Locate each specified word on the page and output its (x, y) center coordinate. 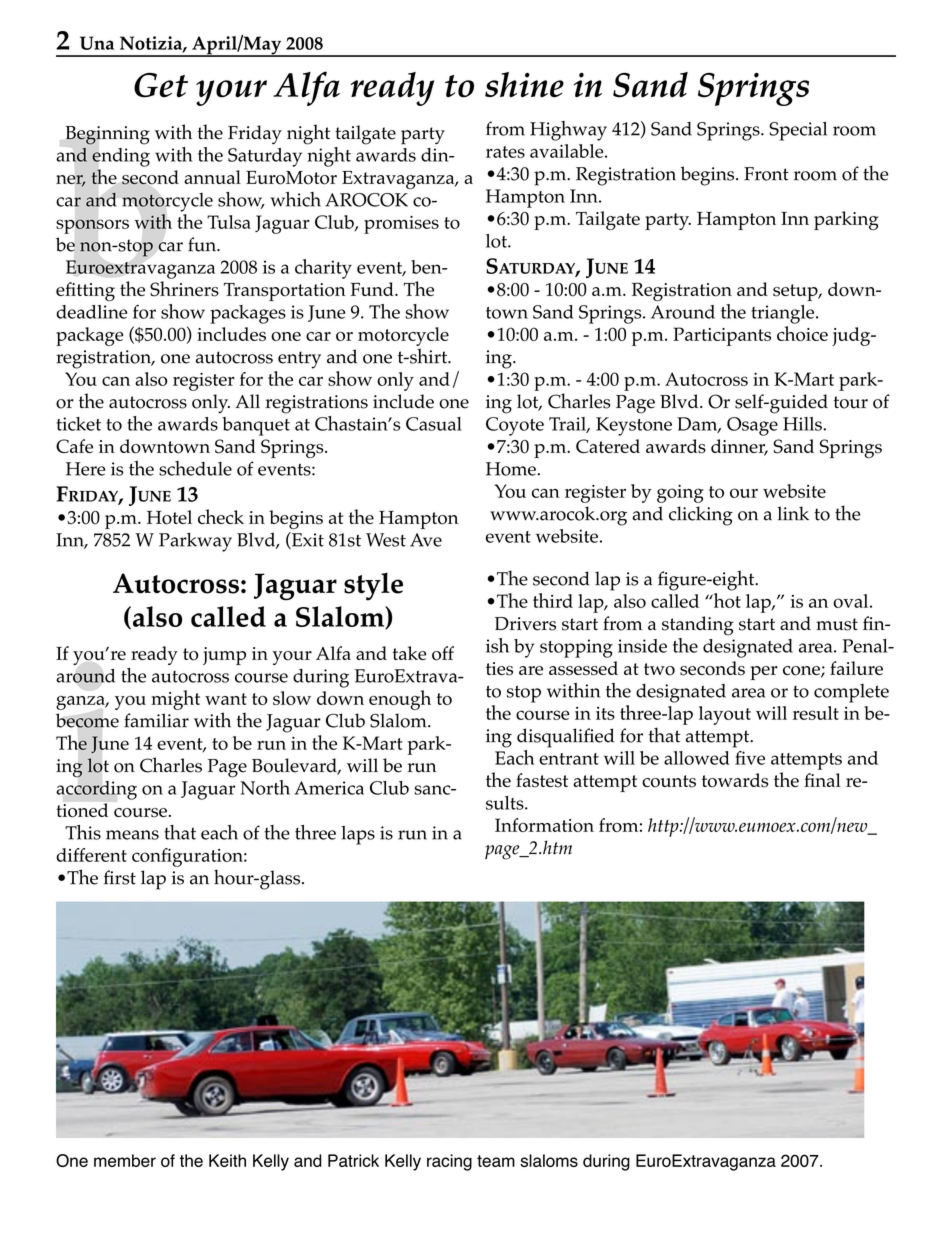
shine (524, 85)
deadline (91, 312)
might (175, 700)
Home (512, 469)
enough (400, 700)
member (125, 1160)
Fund (373, 289)
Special (798, 131)
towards (735, 780)
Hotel (169, 517)
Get (161, 85)
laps (358, 835)
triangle (784, 314)
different (91, 855)
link (793, 513)
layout (725, 715)
